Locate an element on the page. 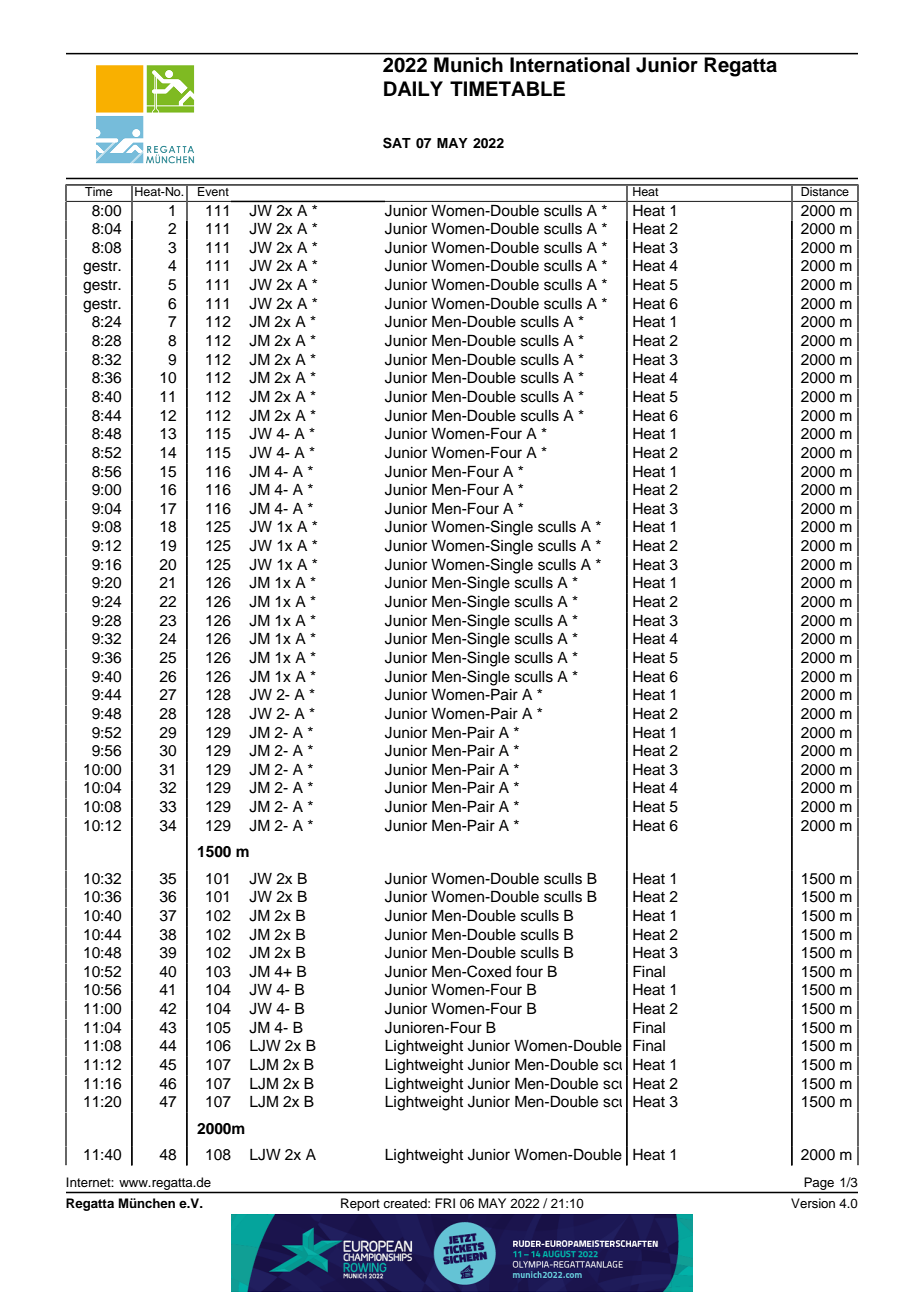  FRI is located at coordinates (445, 1203).
